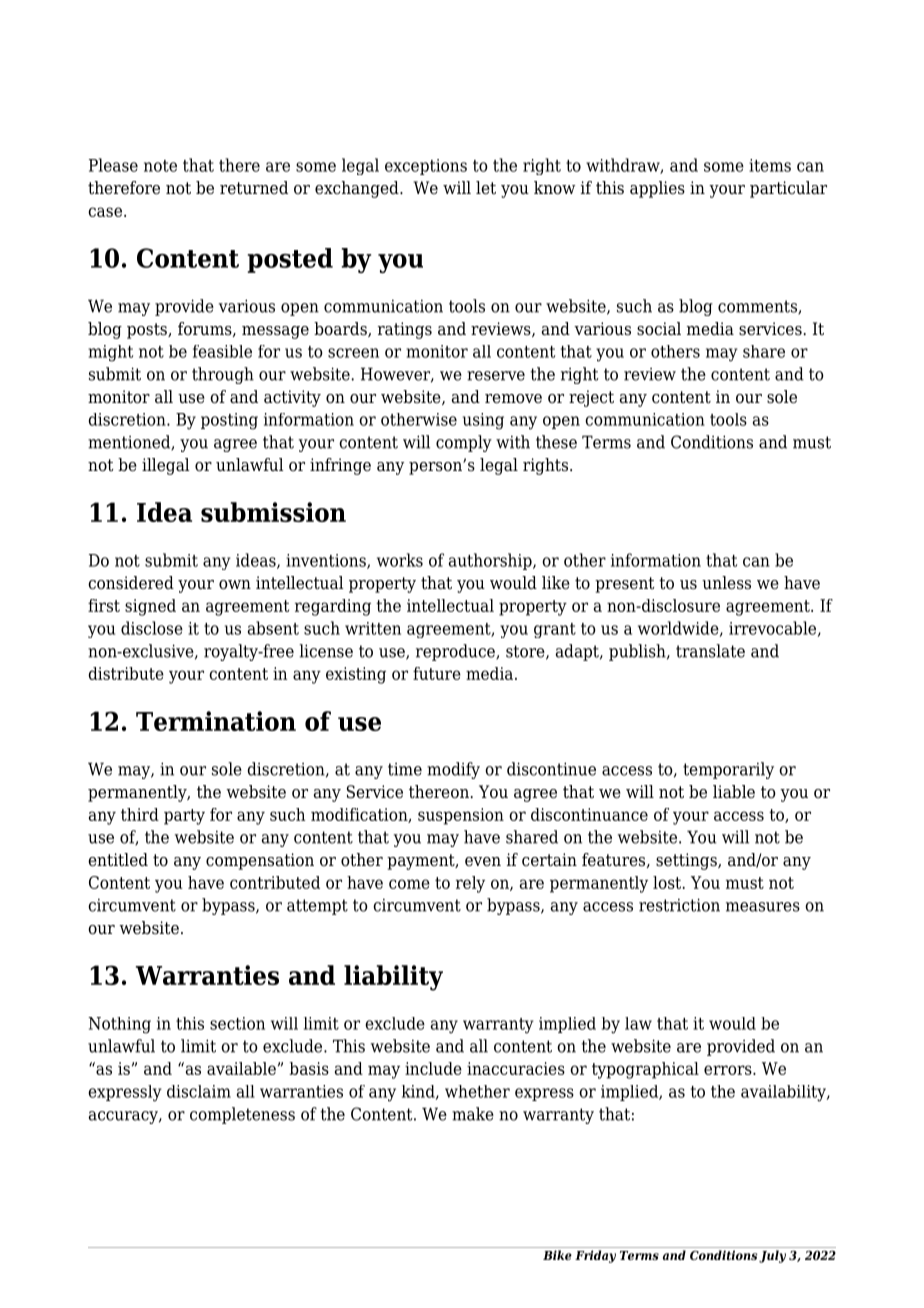 Image resolution: width=924 pixels, height=1308 pixels. I want to click on completeness, so click(242, 1115).
